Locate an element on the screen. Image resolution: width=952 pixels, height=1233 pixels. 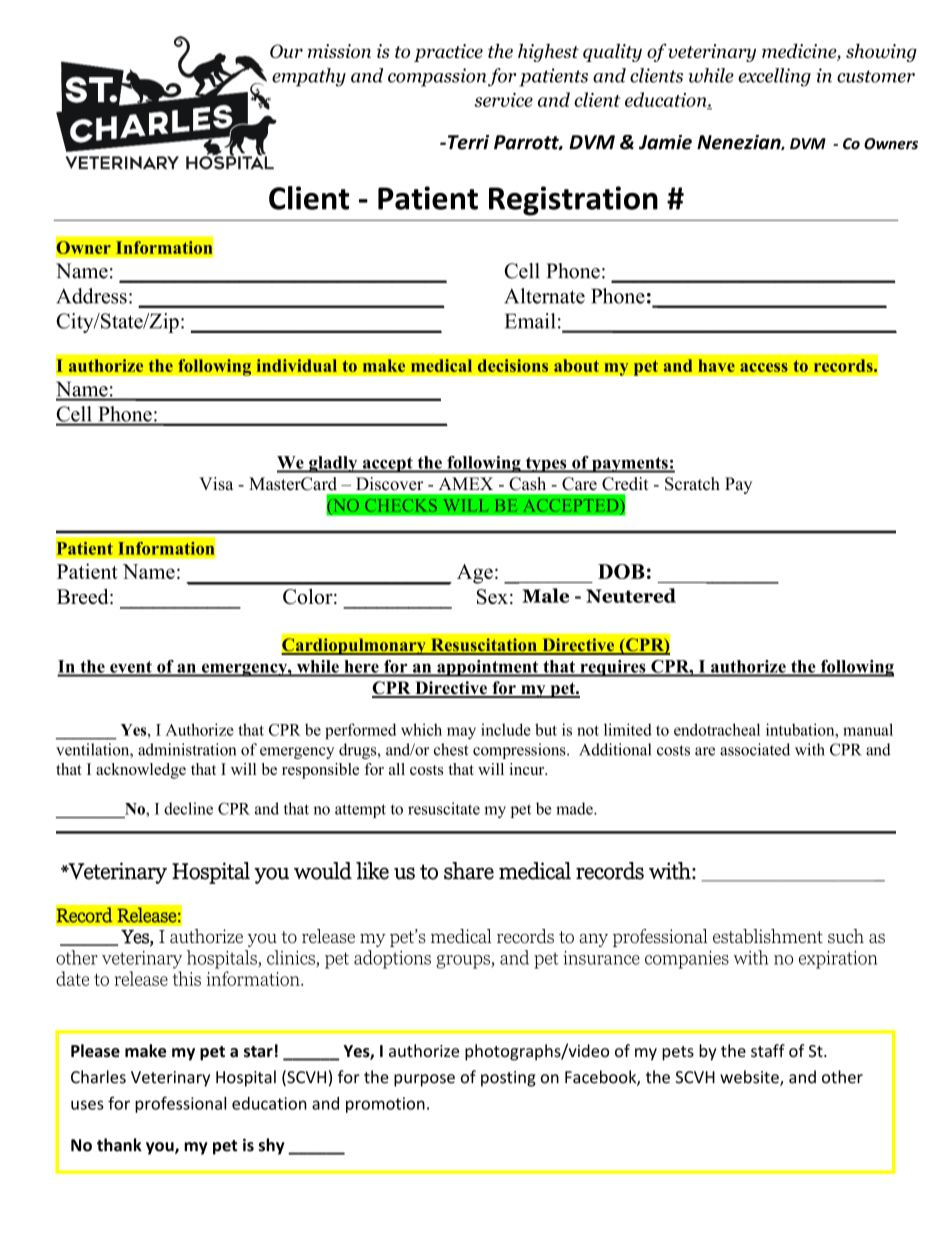
DOB is located at coordinates (621, 571).
